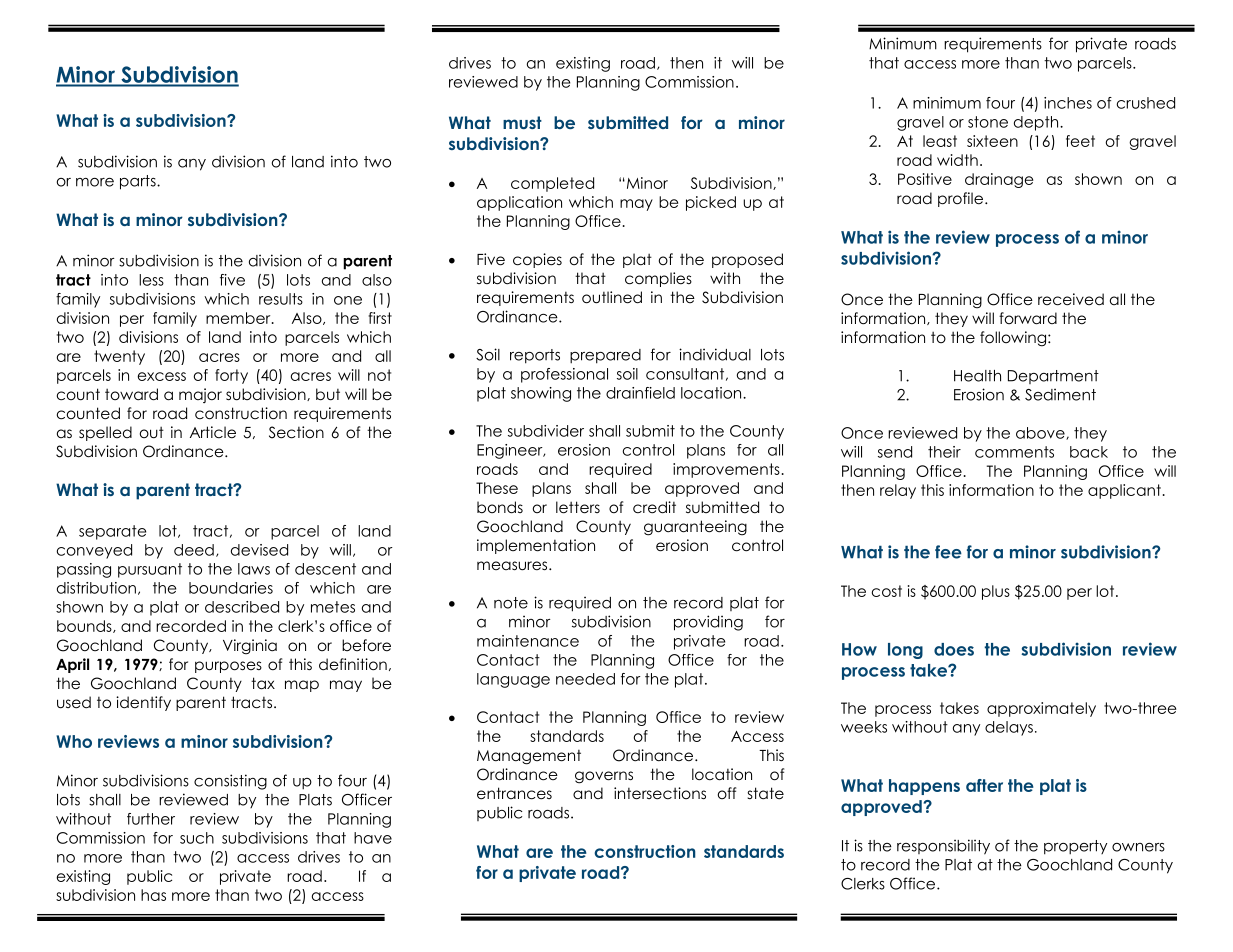 The width and height of the screenshot is (1233, 952). I want to click on professional, so click(564, 375).
